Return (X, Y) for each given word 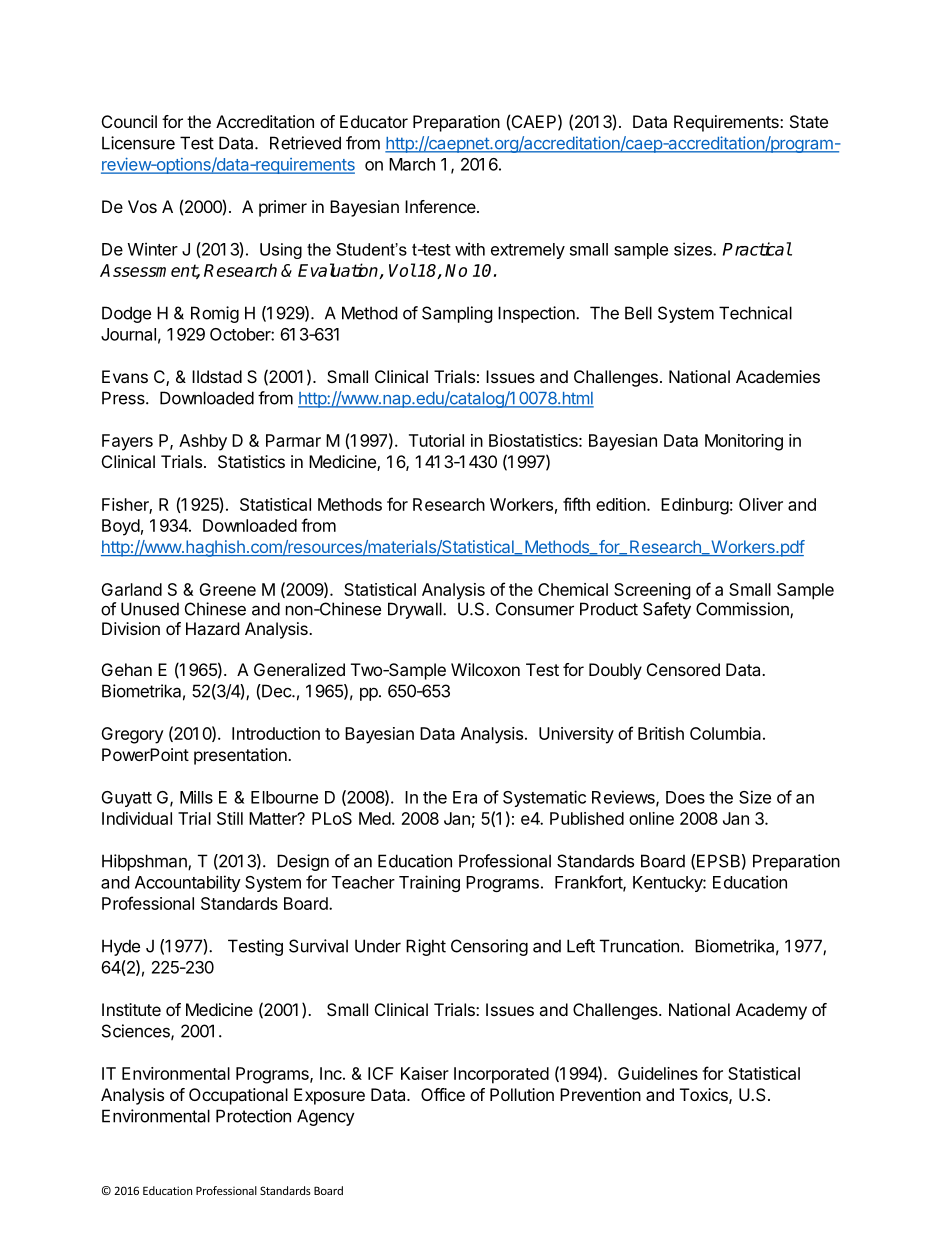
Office (443, 1094)
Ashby (203, 442)
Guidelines (658, 1073)
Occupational (238, 1096)
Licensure (138, 143)
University (576, 735)
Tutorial (436, 440)
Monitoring (744, 442)
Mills (196, 797)
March (412, 164)
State (809, 121)
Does (685, 797)
